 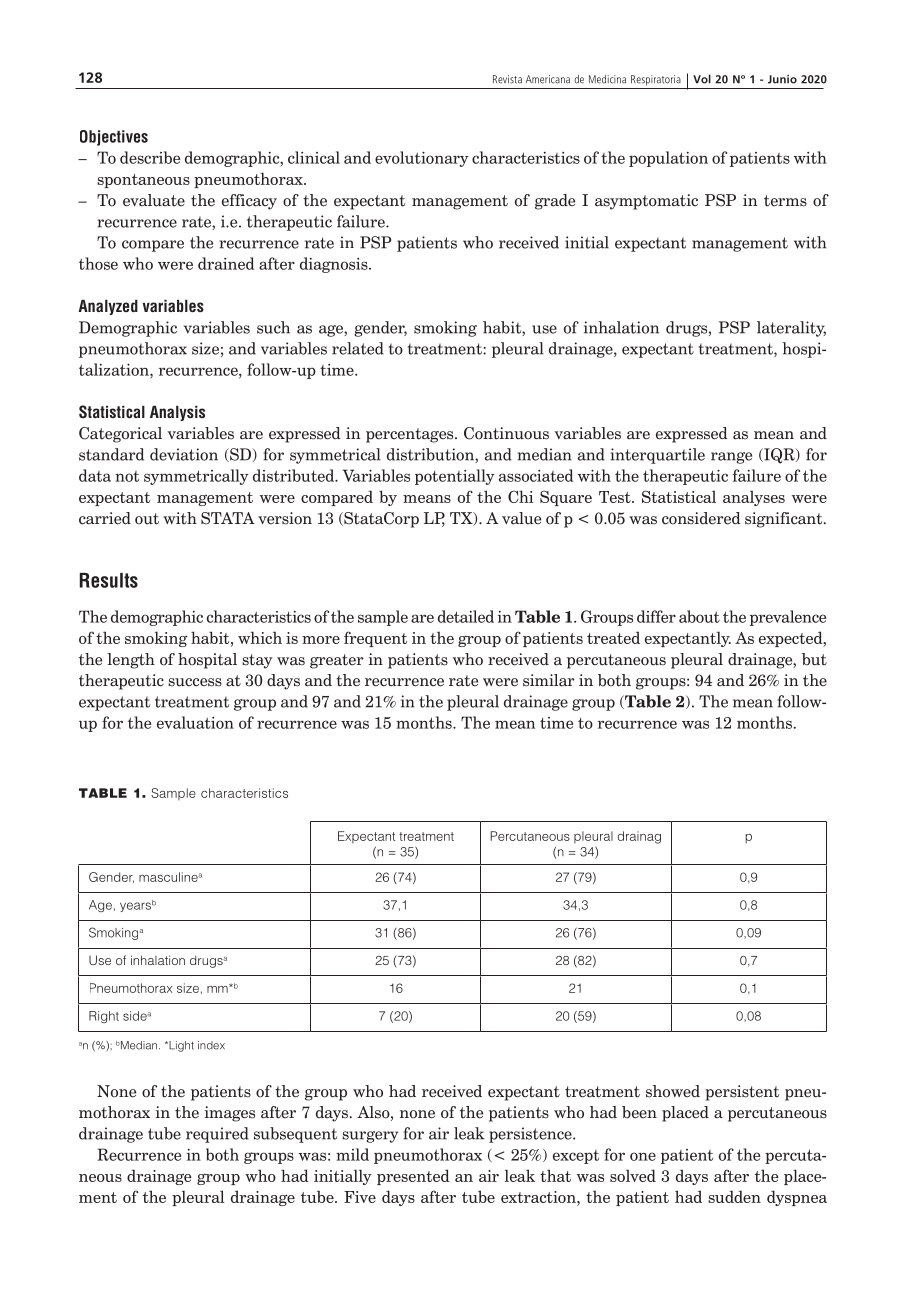 What do you see at coordinates (455, 477) in the screenshot?
I see `potentially` at bounding box center [455, 477].
